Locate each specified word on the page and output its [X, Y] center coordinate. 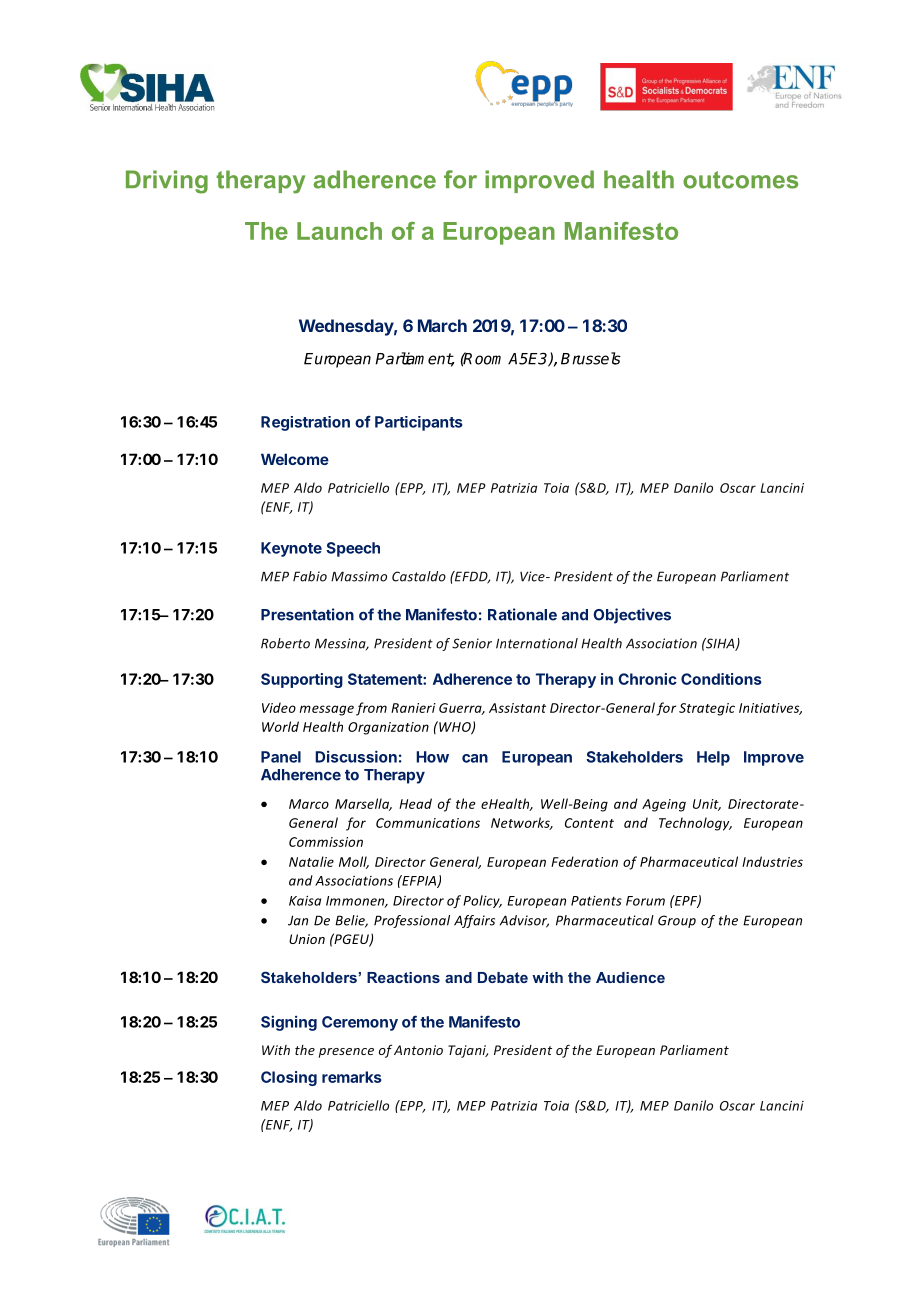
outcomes [740, 180]
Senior [472, 643]
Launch [339, 231]
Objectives [632, 616]
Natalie [311, 861]
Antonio [418, 1050]
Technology [695, 824]
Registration [305, 423]
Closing [289, 1078]
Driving [167, 182]
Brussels [591, 358]
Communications [428, 823]
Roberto [285, 643]
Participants [419, 423]
